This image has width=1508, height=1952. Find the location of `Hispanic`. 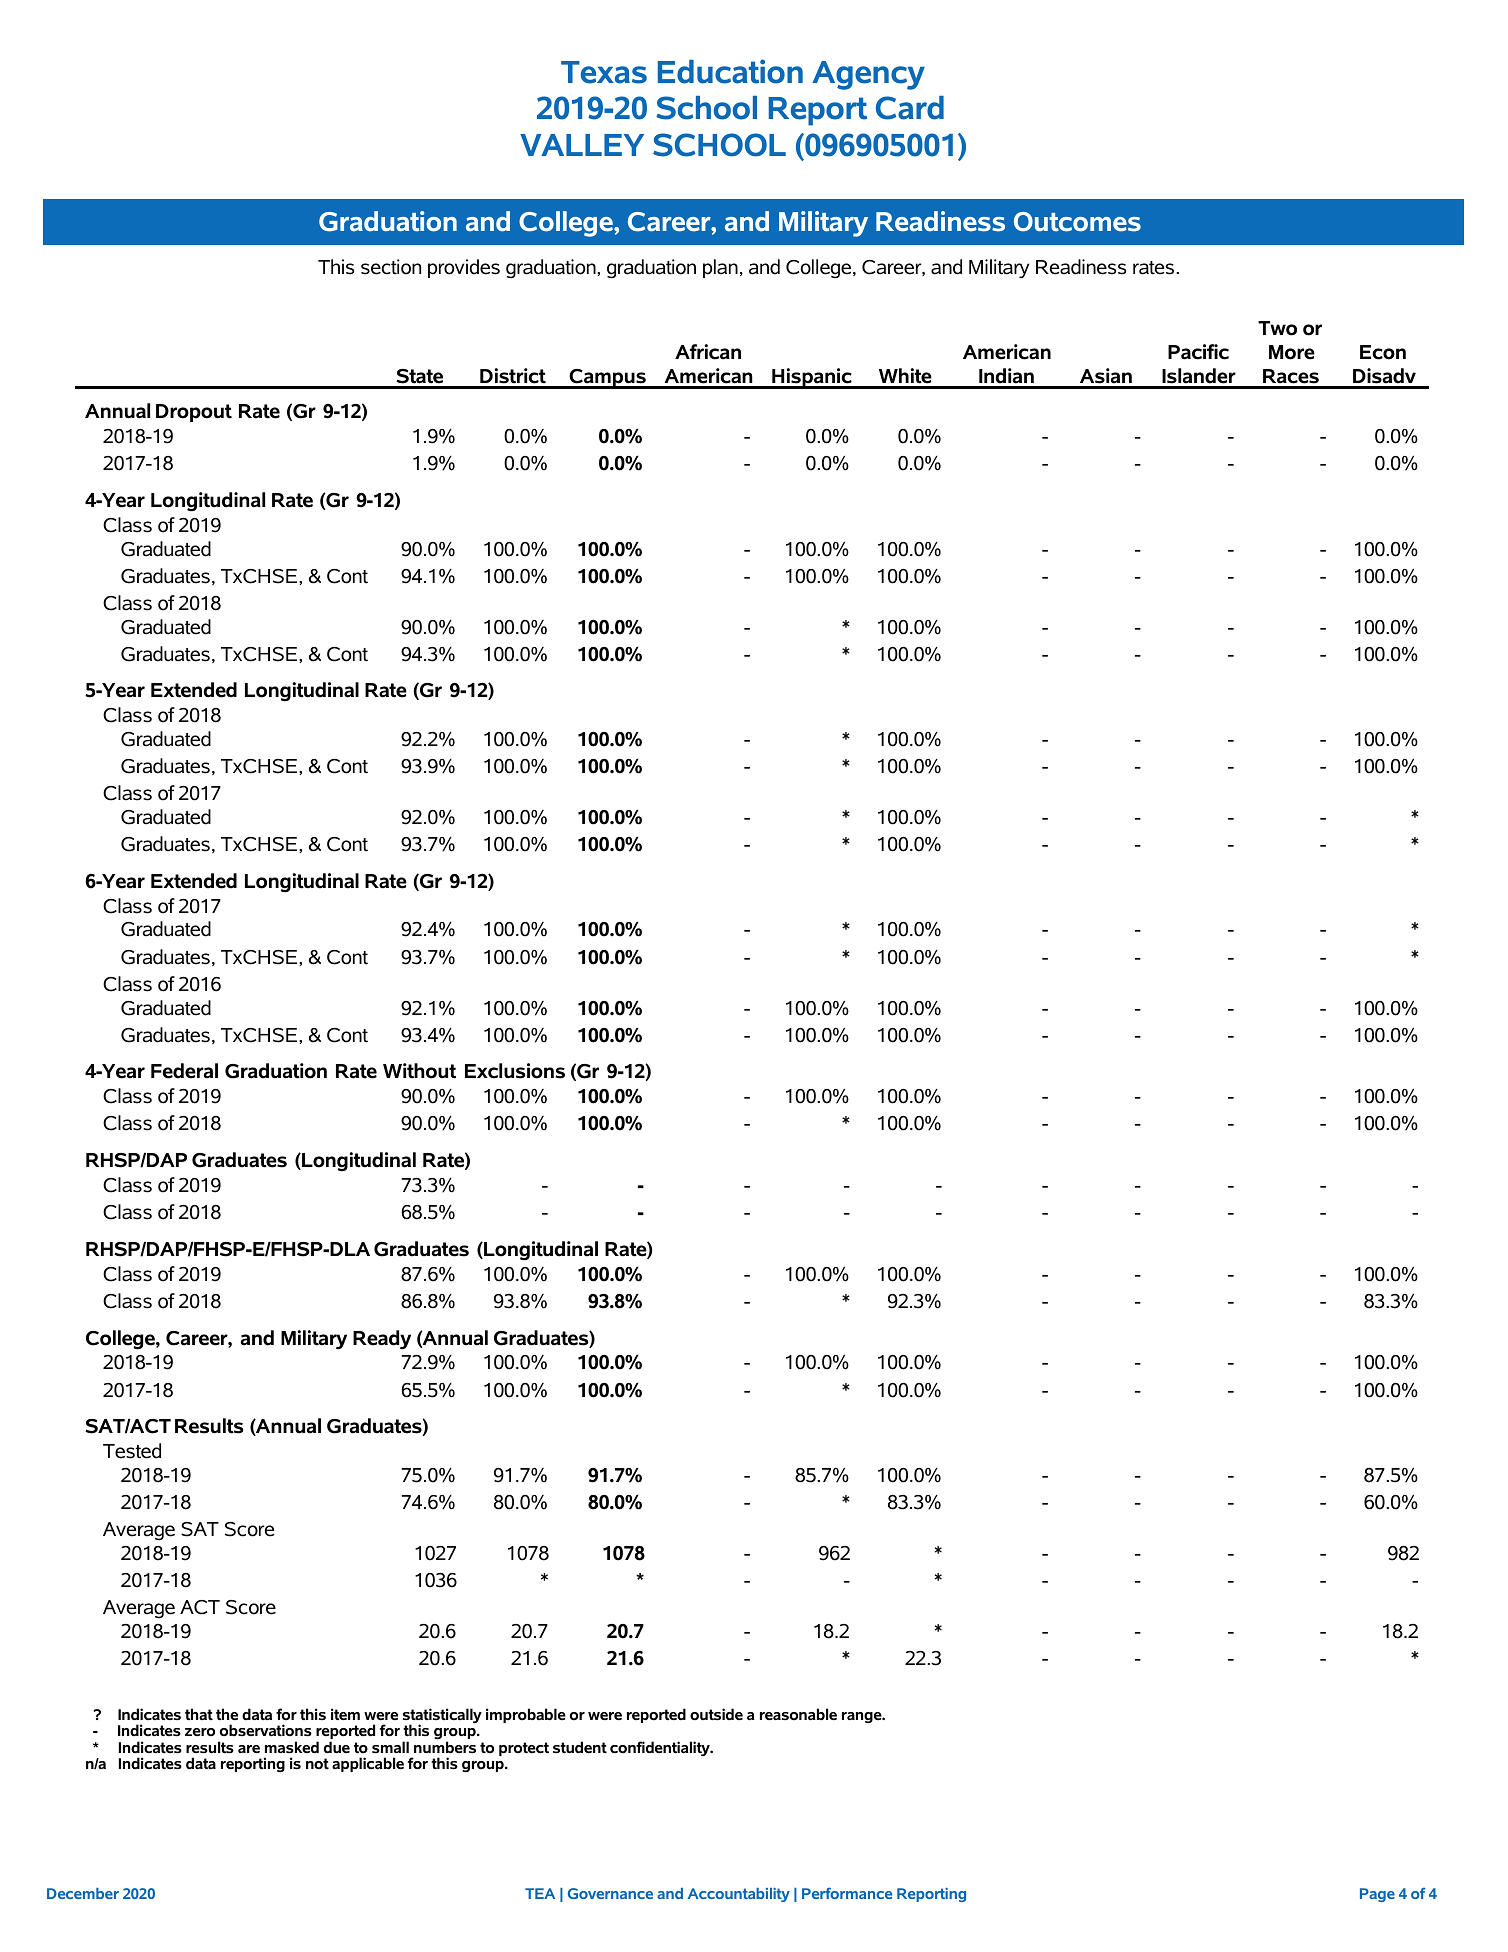

Hispanic is located at coordinates (812, 378).
